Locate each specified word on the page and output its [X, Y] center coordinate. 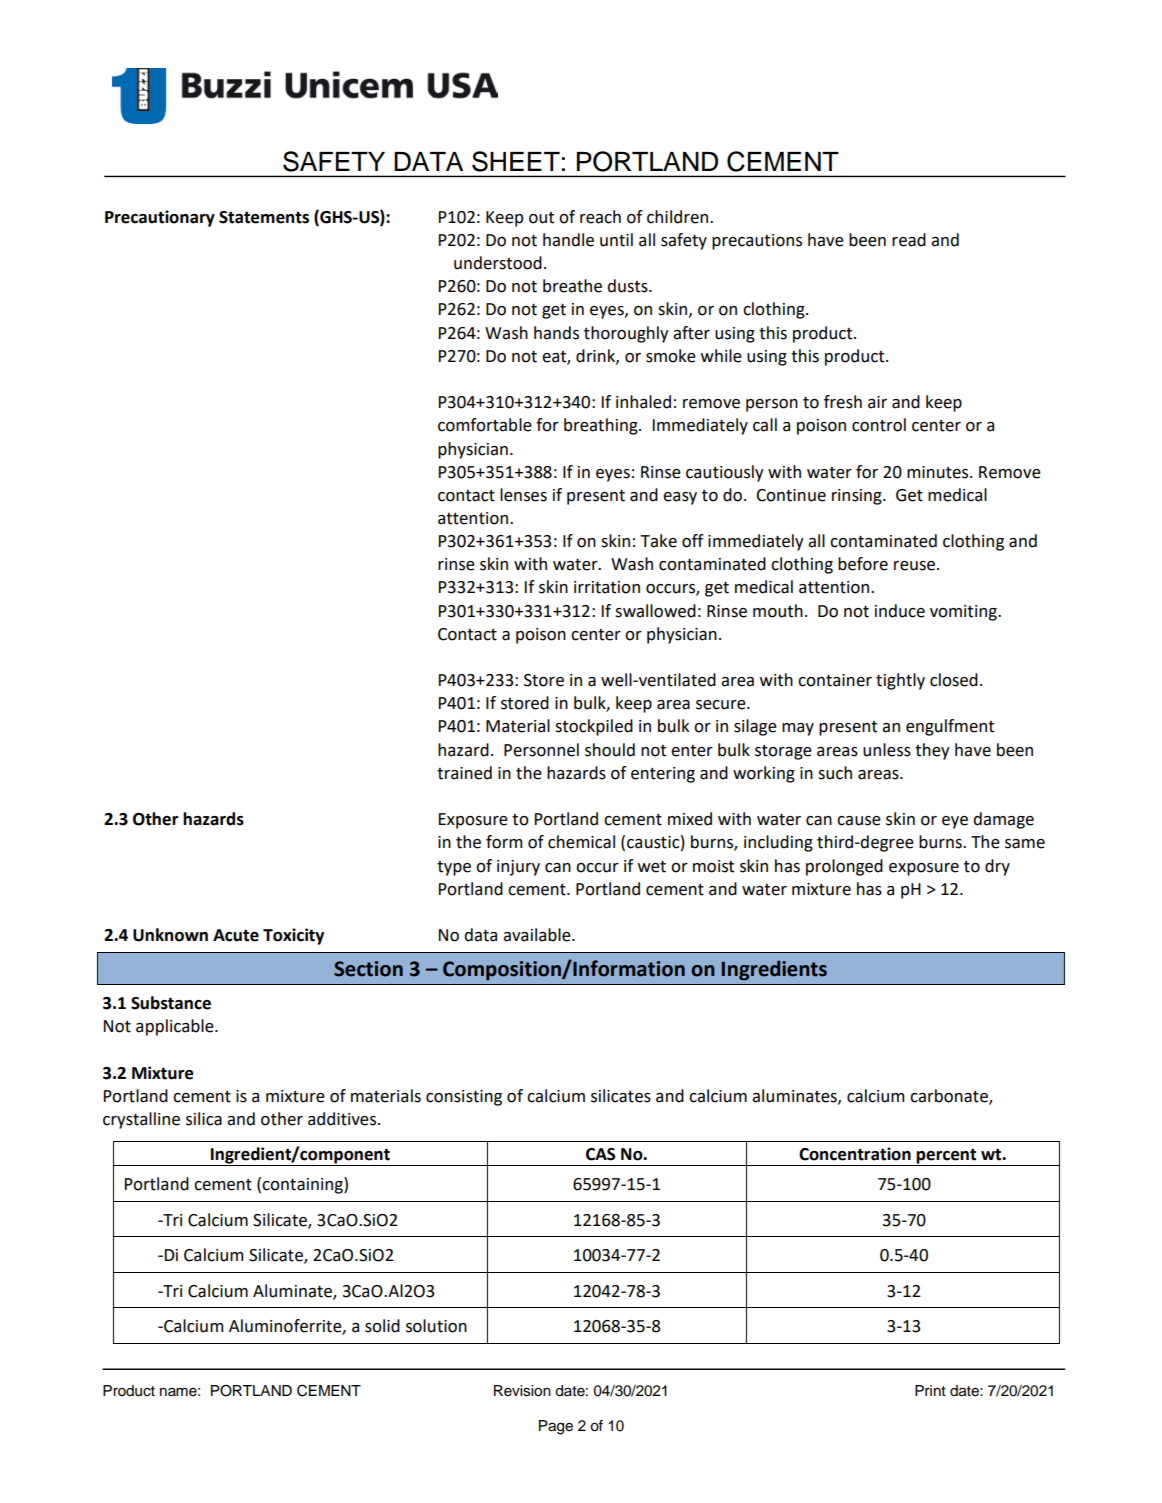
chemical [581, 842]
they [932, 751]
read [909, 240]
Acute [236, 935]
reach [600, 217]
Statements [264, 217]
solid [382, 1326]
